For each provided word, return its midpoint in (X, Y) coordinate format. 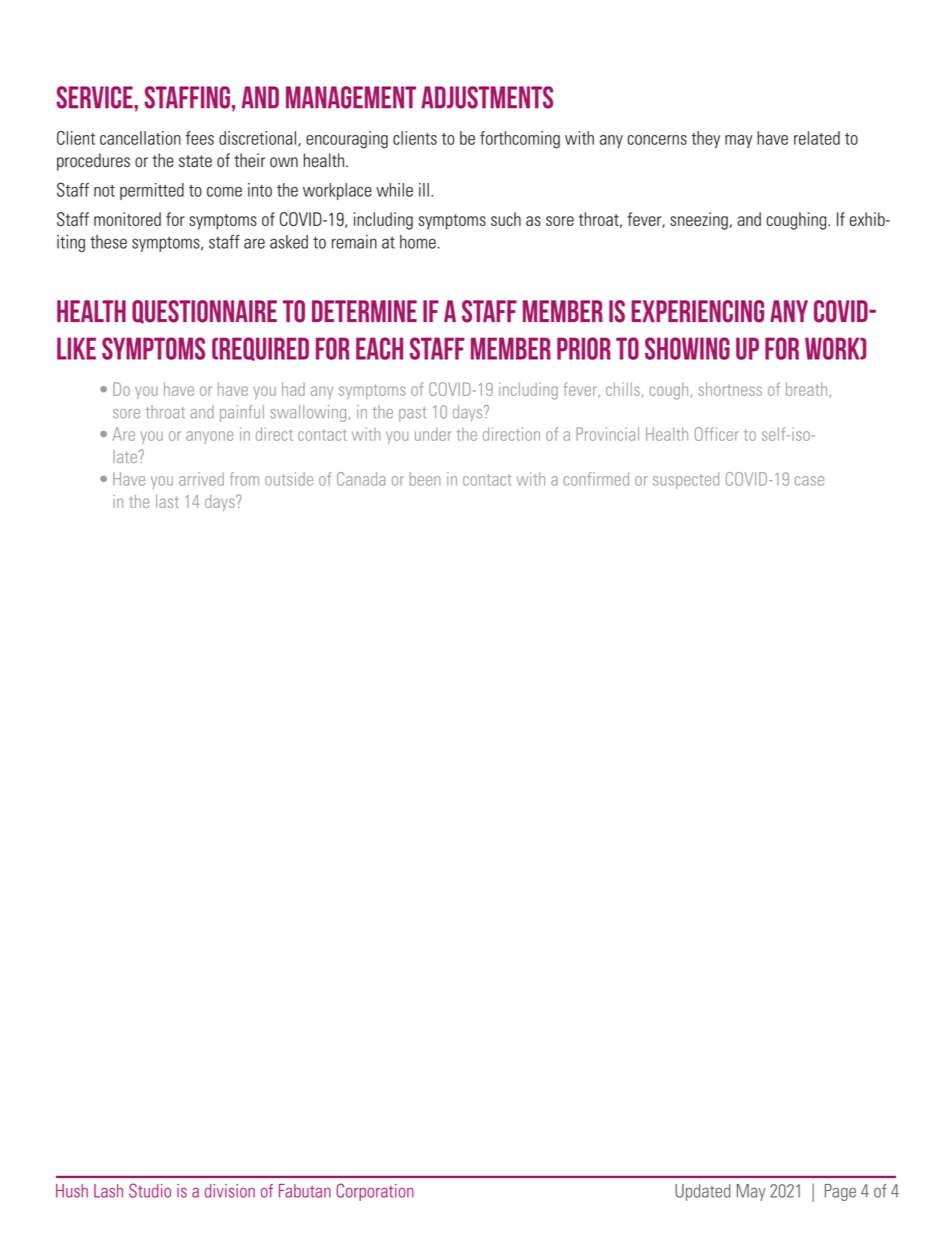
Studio (150, 1190)
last (167, 501)
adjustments (487, 97)
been (425, 479)
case (809, 481)
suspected (686, 480)
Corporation (375, 1192)
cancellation (140, 138)
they (705, 139)
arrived (201, 479)
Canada (361, 479)
